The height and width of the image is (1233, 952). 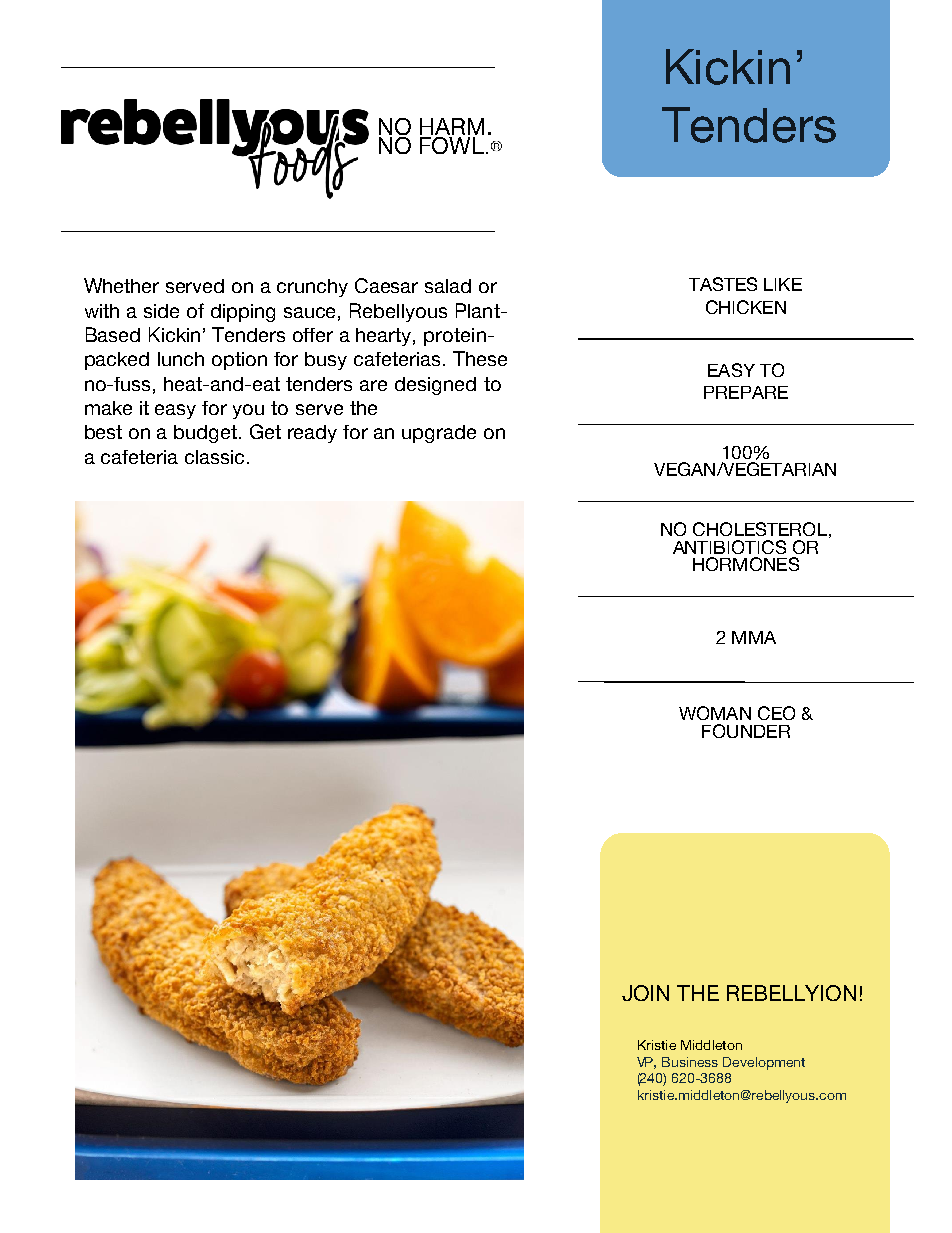 I want to click on FOWL, so click(x=452, y=145).
